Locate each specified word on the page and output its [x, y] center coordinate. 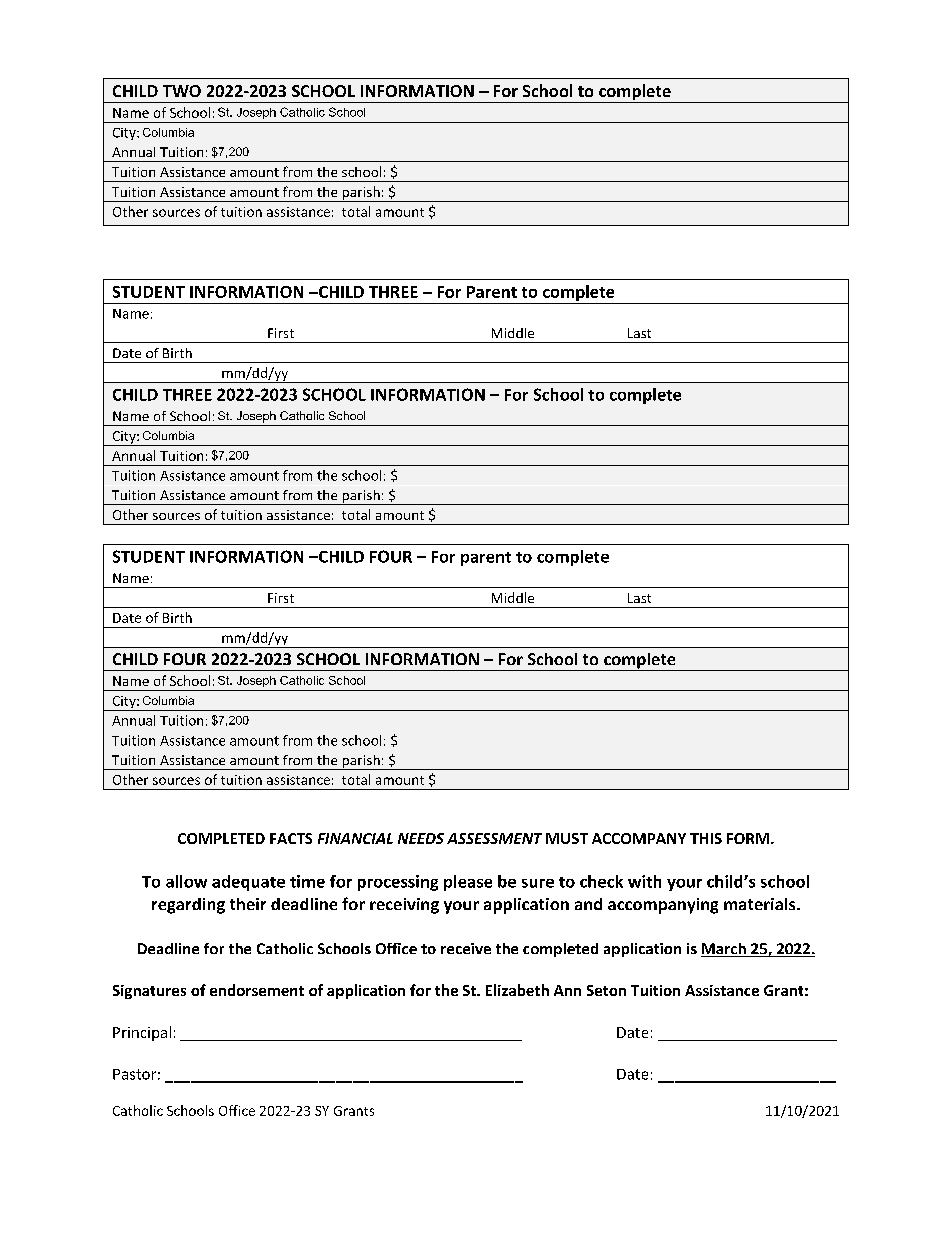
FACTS [291, 838]
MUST [567, 838]
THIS [706, 838]
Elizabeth [517, 990]
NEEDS [421, 838]
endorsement [257, 990]
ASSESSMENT [494, 838]
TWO [182, 91]
